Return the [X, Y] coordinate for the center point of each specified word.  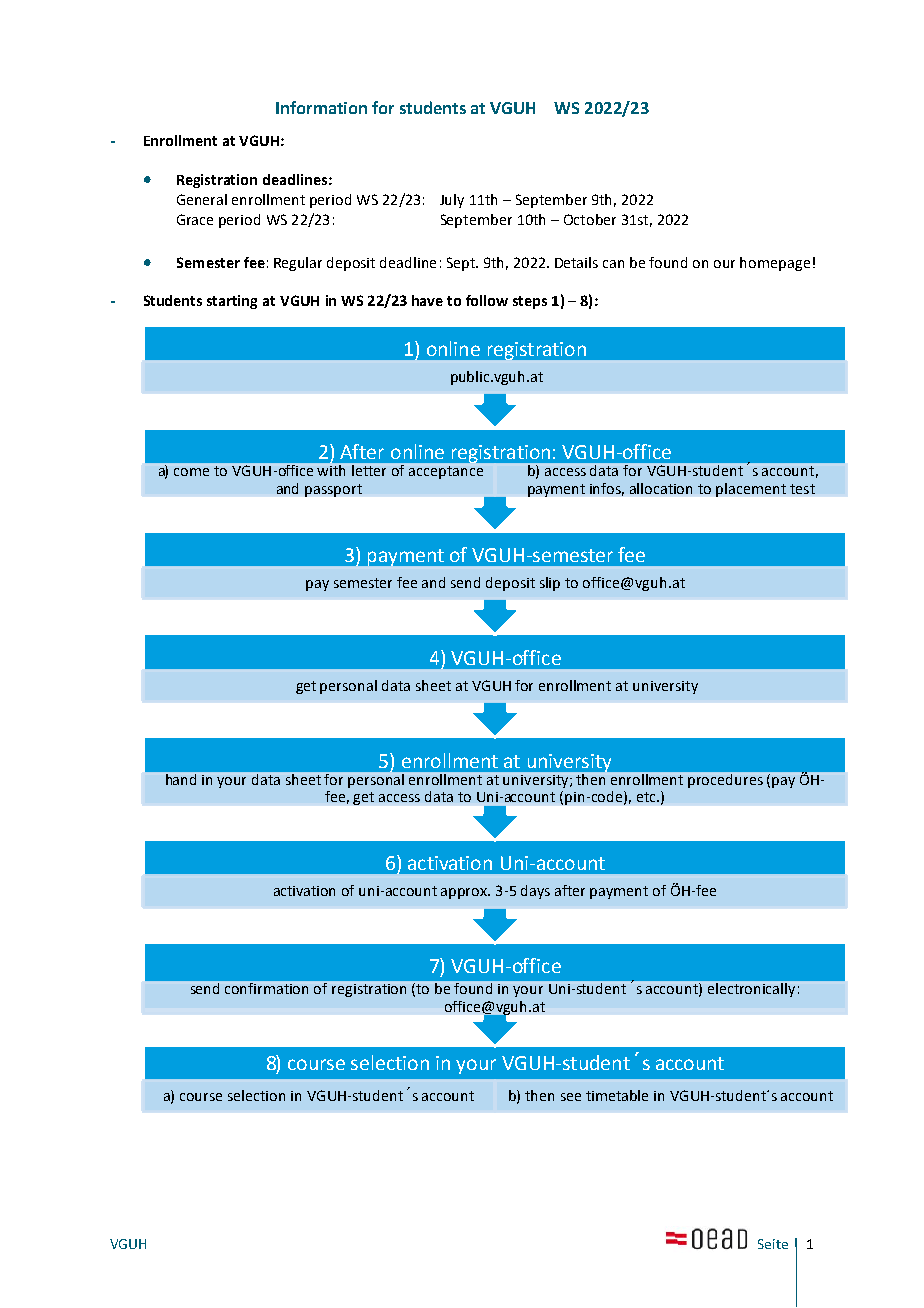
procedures [726, 780]
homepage [775, 264]
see [571, 1097]
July [452, 201]
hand [181, 779]
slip [550, 584]
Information [321, 107]
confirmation [267, 988]
